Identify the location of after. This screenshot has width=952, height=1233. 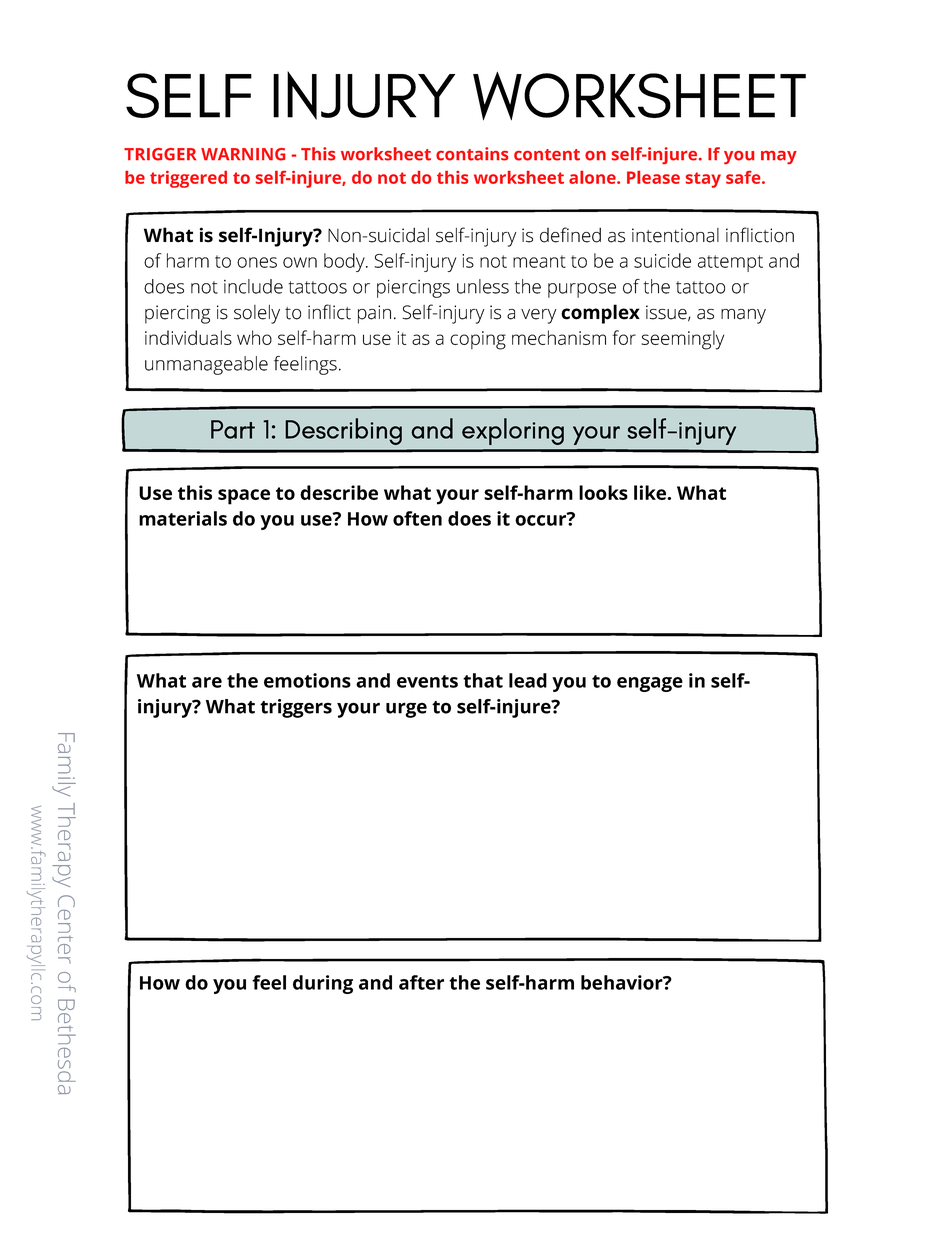
(421, 982).
